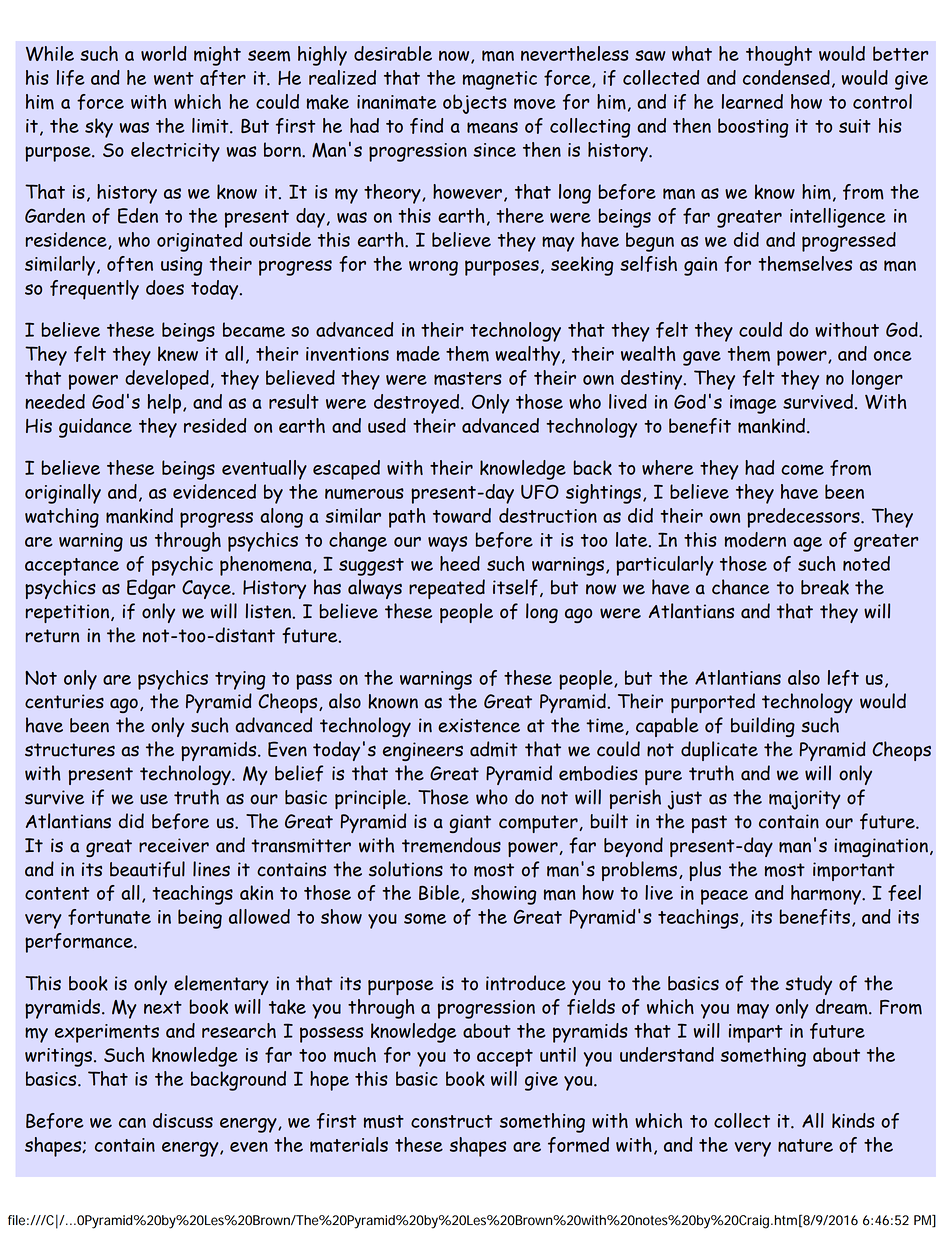 The width and height of the screenshot is (952, 1233). I want to click on condensed, so click(786, 77).
